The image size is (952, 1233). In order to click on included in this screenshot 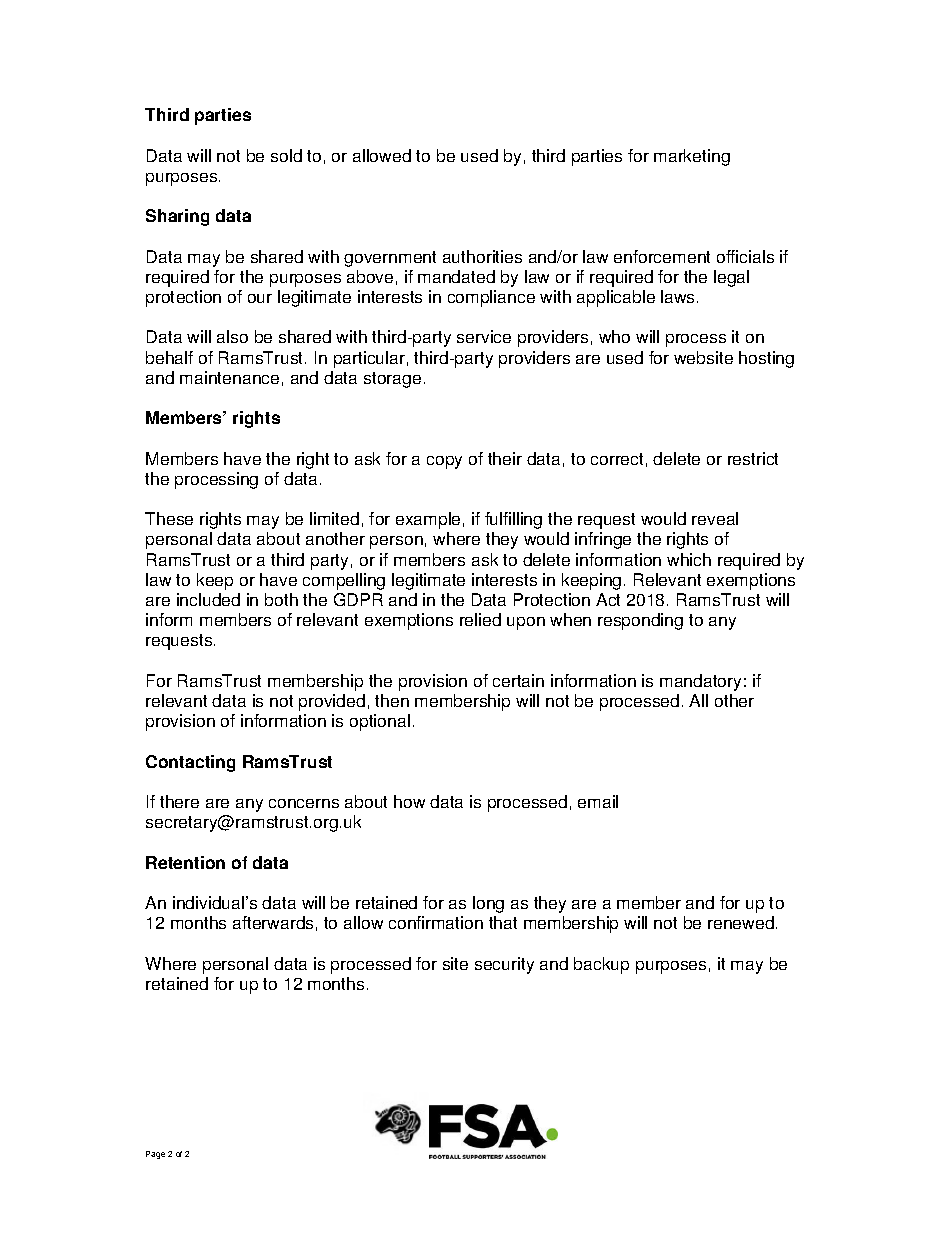, I will do `click(208, 599)`.
